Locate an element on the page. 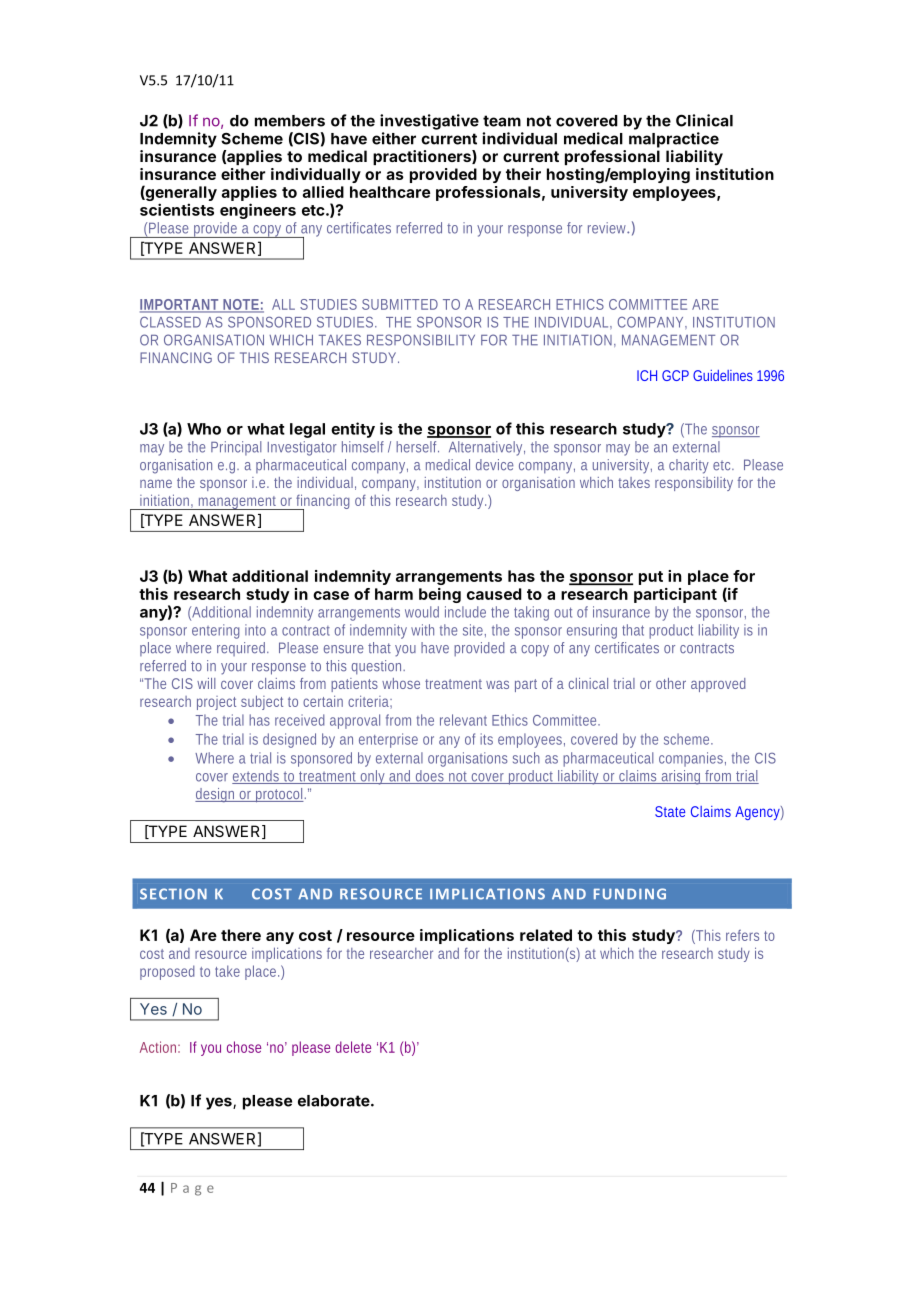 This document has width=924, height=1308. entering is located at coordinates (216, 631).
